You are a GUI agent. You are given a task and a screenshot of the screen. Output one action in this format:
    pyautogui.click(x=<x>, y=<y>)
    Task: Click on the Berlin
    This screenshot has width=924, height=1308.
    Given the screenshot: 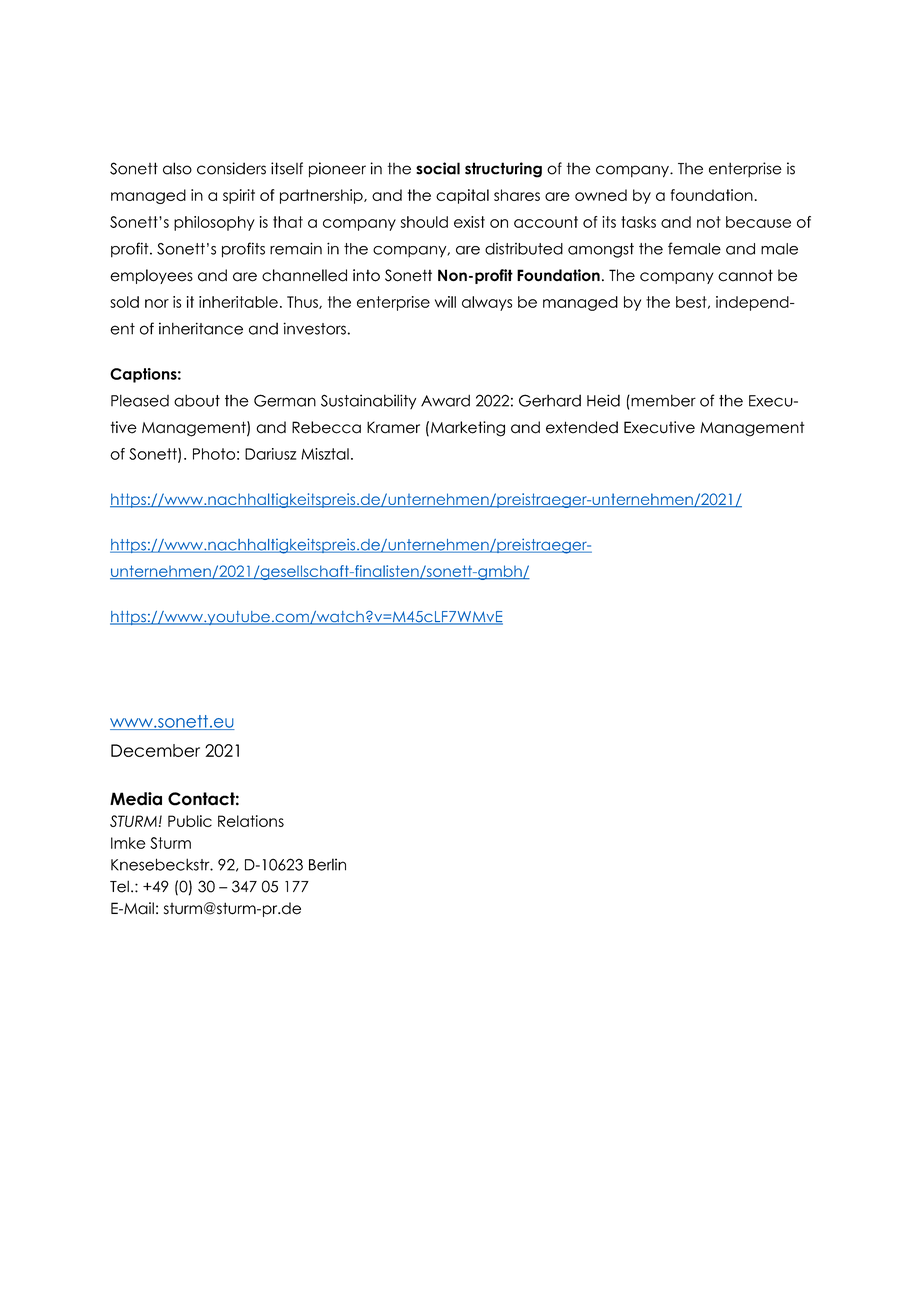 What is the action you would take?
    pyautogui.click(x=327, y=864)
